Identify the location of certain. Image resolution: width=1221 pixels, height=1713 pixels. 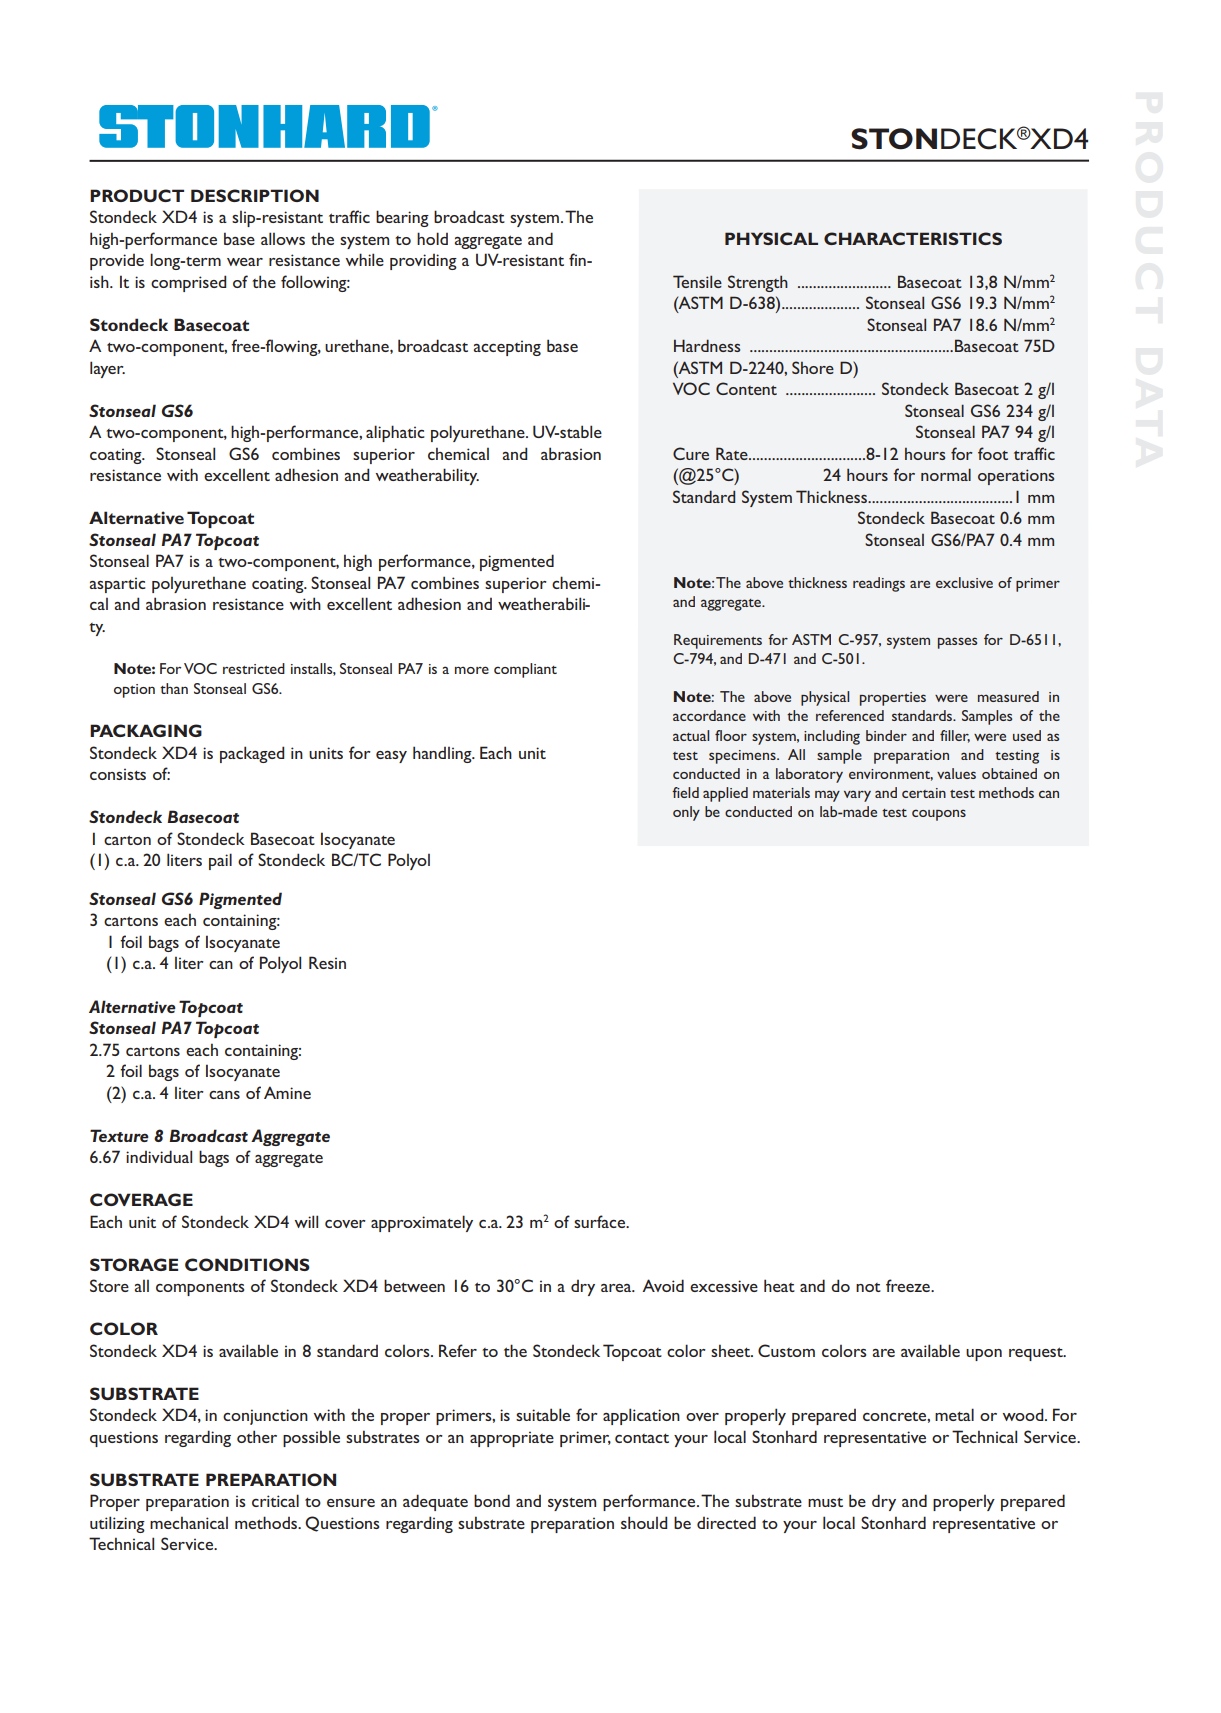
(924, 793).
